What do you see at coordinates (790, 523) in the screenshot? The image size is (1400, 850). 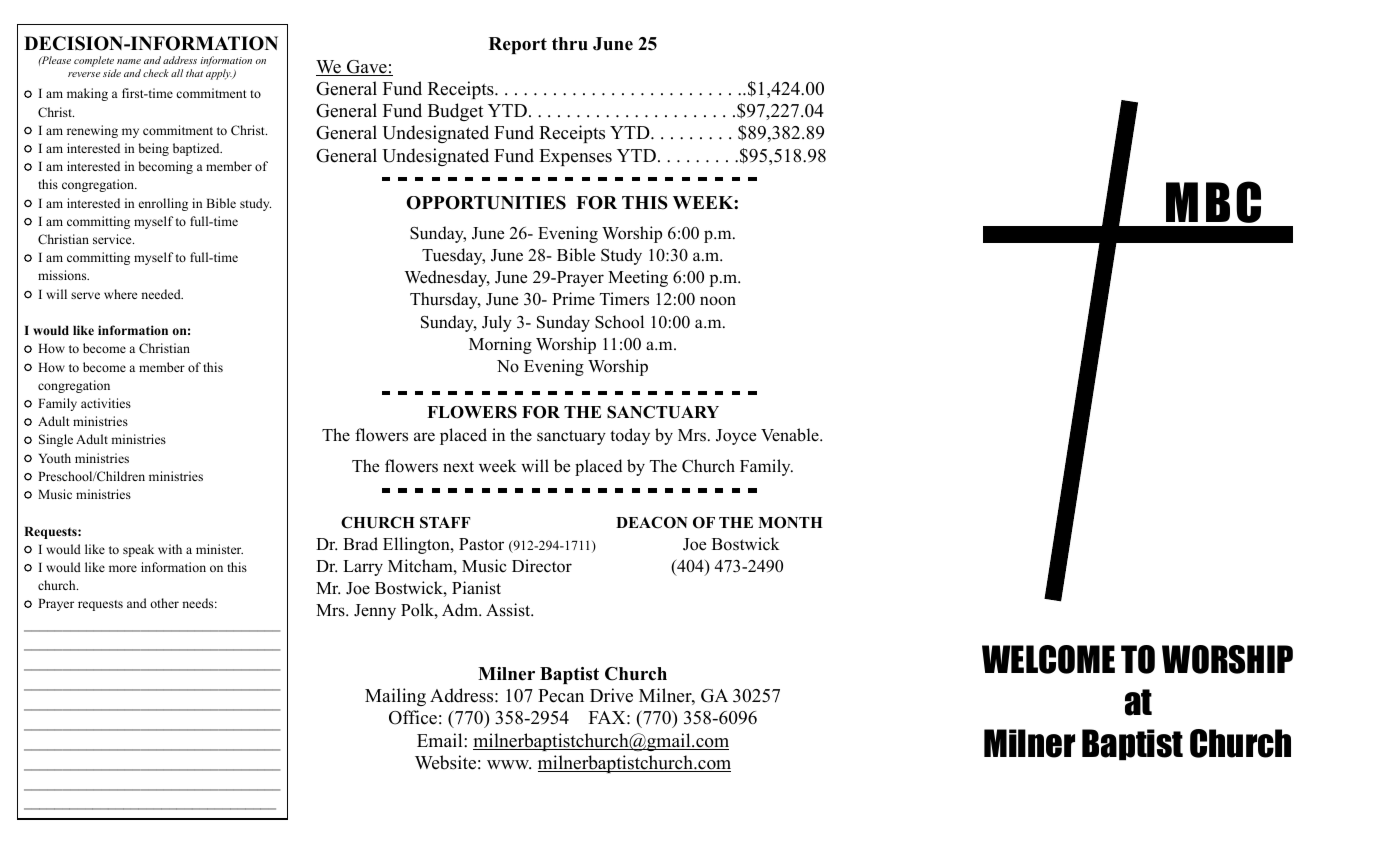 I see `MONTH` at bounding box center [790, 523].
